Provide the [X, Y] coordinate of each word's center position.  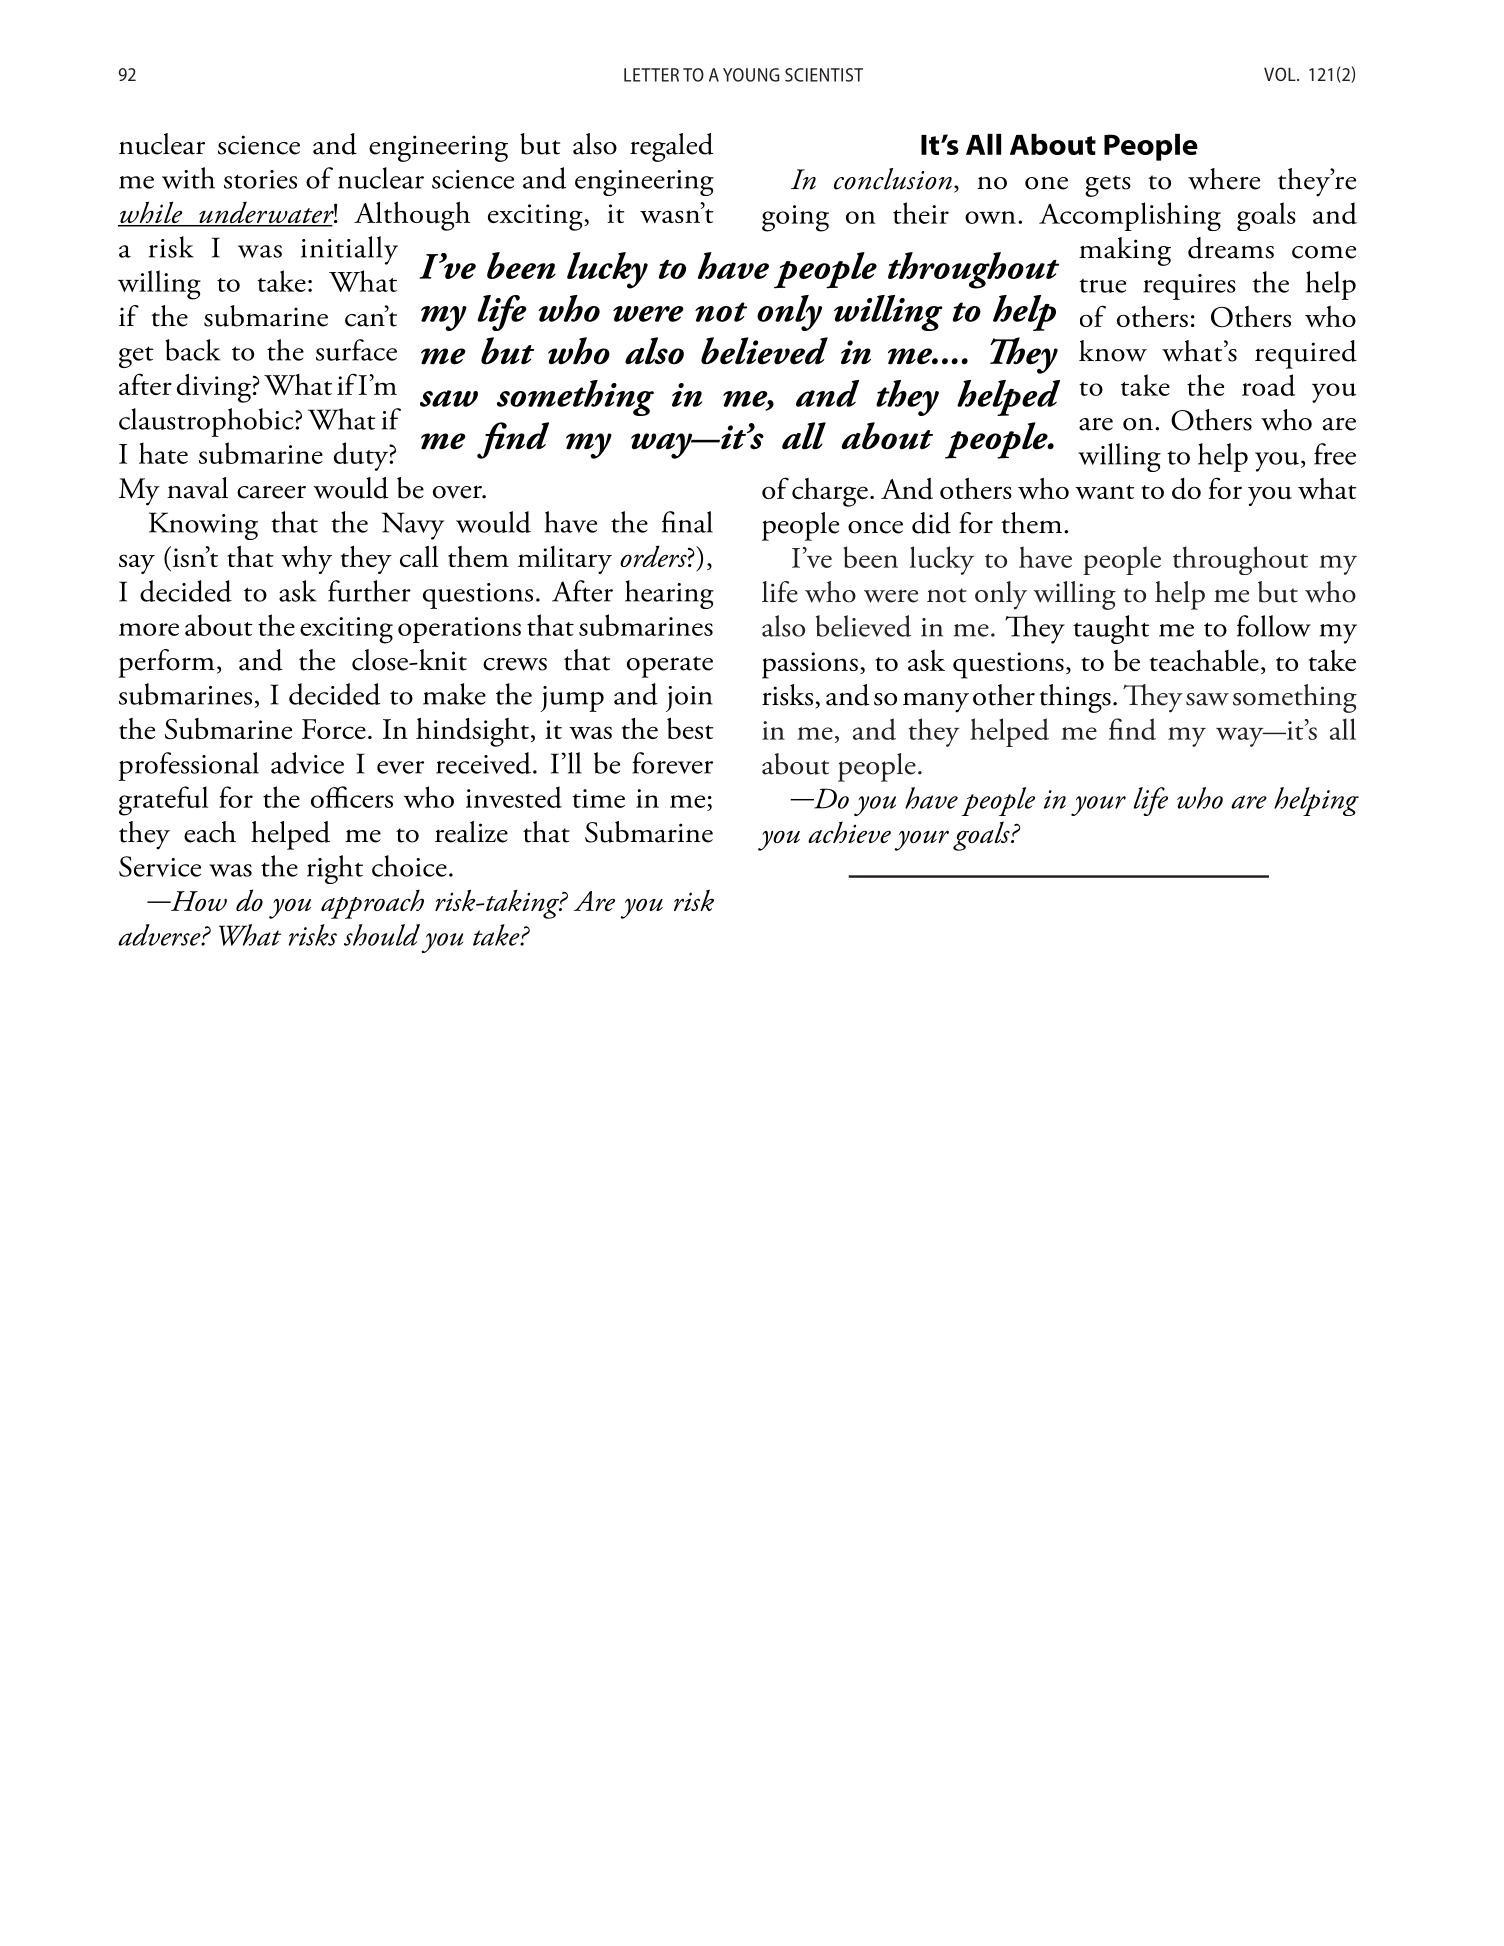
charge [830, 492]
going [795, 218]
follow [1274, 626]
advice [307, 763]
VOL [1281, 74]
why [306, 560]
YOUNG [751, 75]
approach [372, 904]
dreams [1231, 248]
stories [260, 179]
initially [349, 250]
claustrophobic [207, 422]
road [1268, 385]
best [690, 728]
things [1075, 698]
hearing [669, 594]
